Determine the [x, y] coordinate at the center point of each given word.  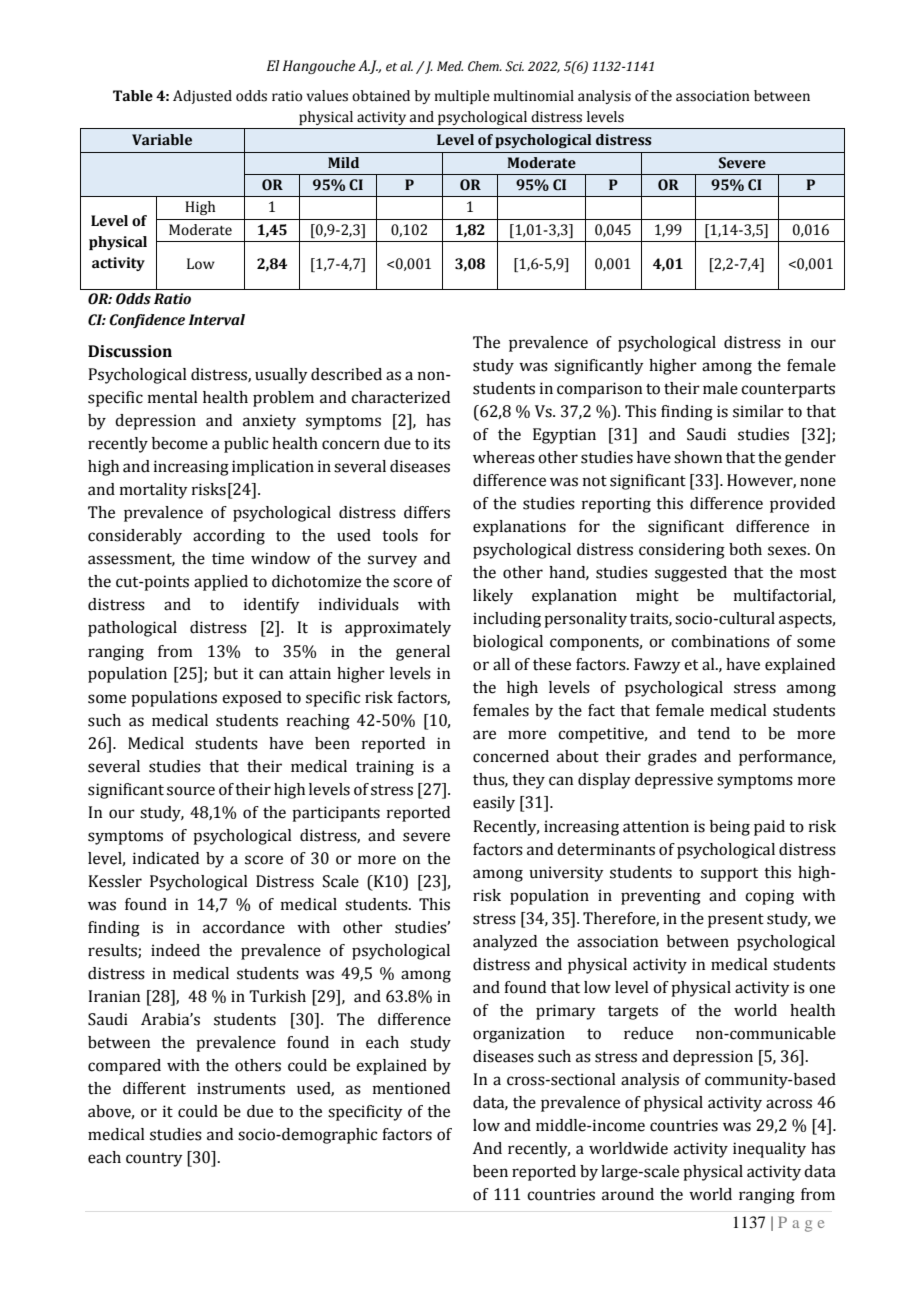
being [730, 828]
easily [494, 804]
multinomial [534, 96]
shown [698, 457]
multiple [462, 97]
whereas [504, 457]
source [191, 791]
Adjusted [202, 97]
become [180, 443]
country [154, 1160]
